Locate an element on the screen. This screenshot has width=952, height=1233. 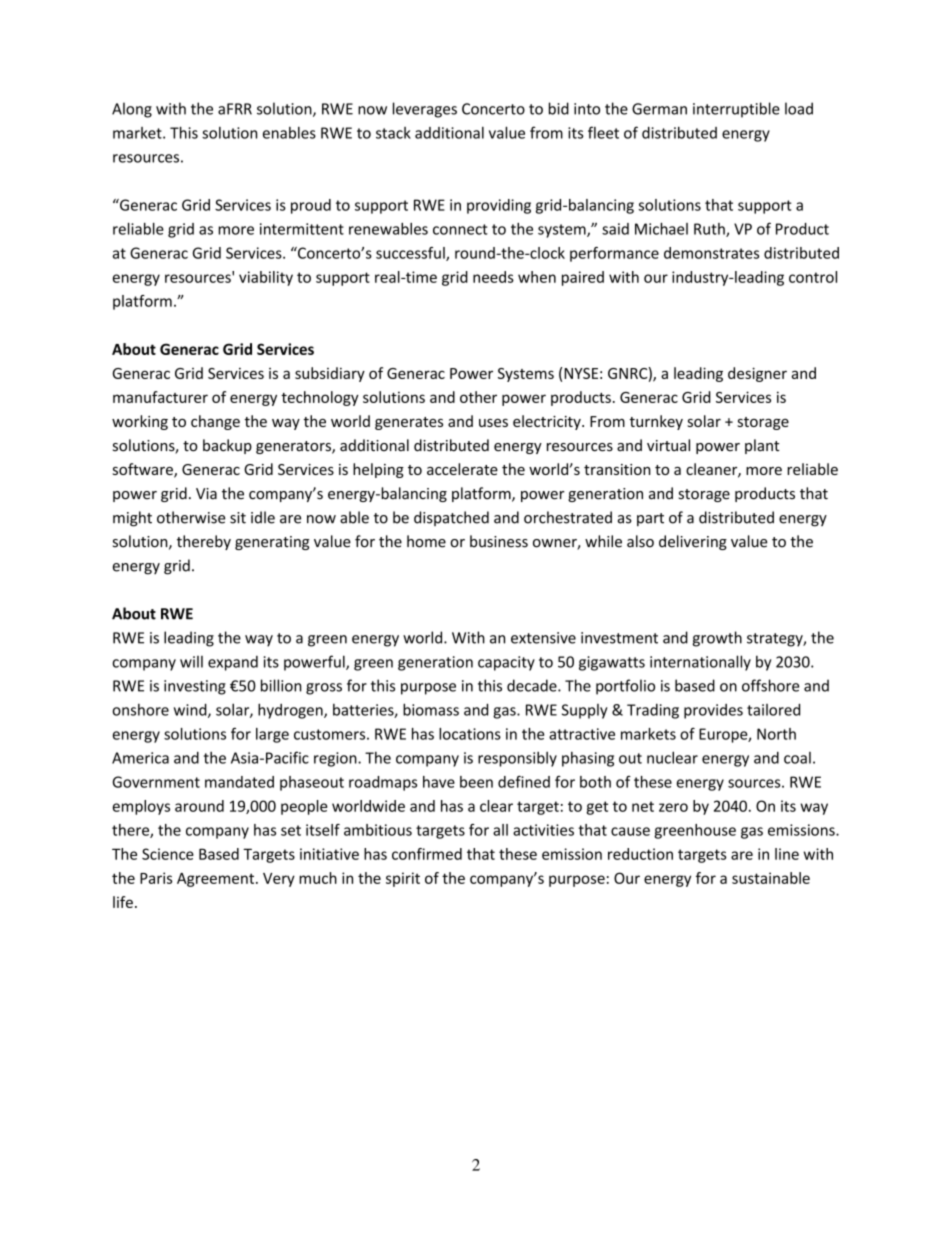
investing is located at coordinates (195, 687).
